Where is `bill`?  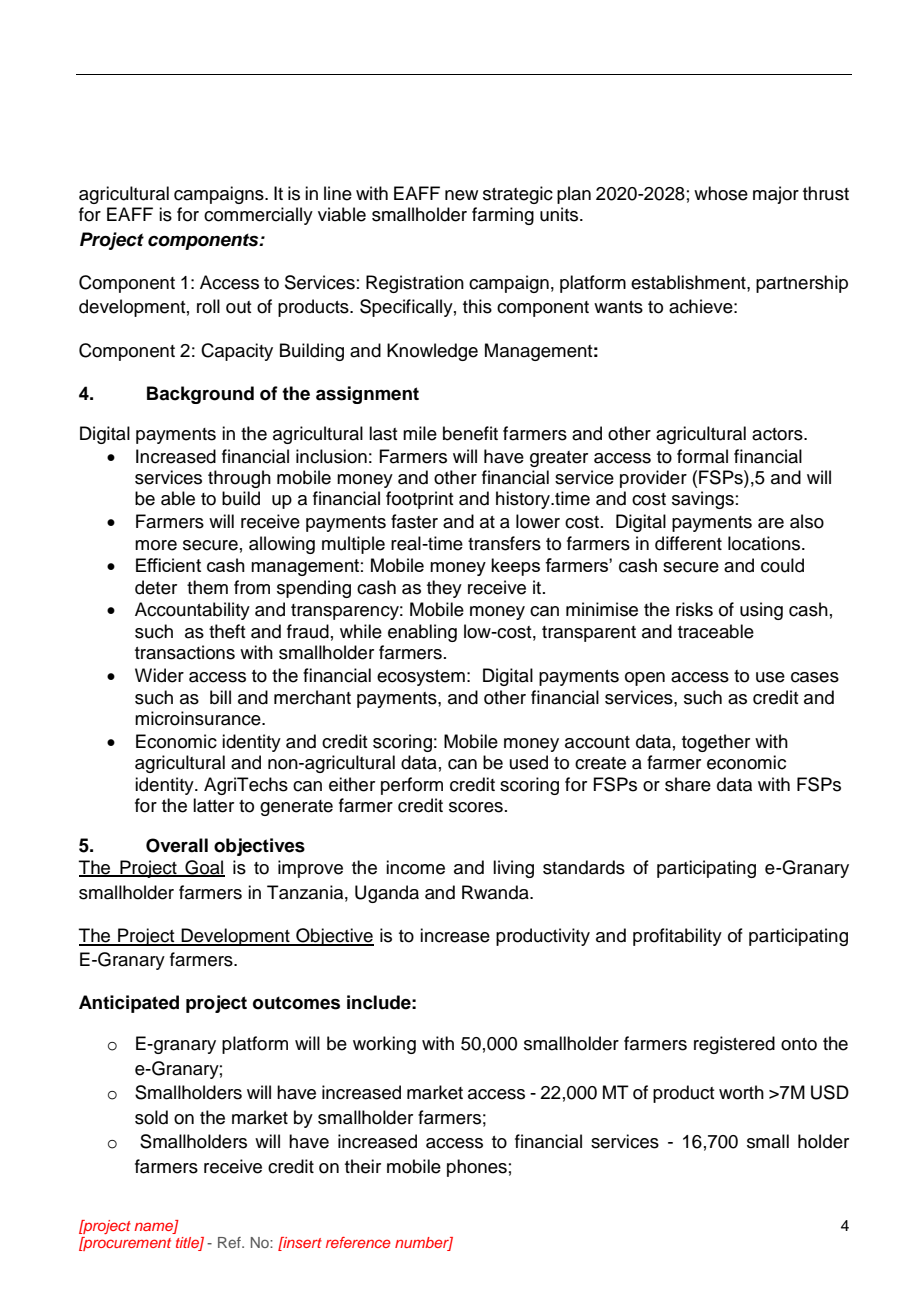
bill is located at coordinates (220, 697).
